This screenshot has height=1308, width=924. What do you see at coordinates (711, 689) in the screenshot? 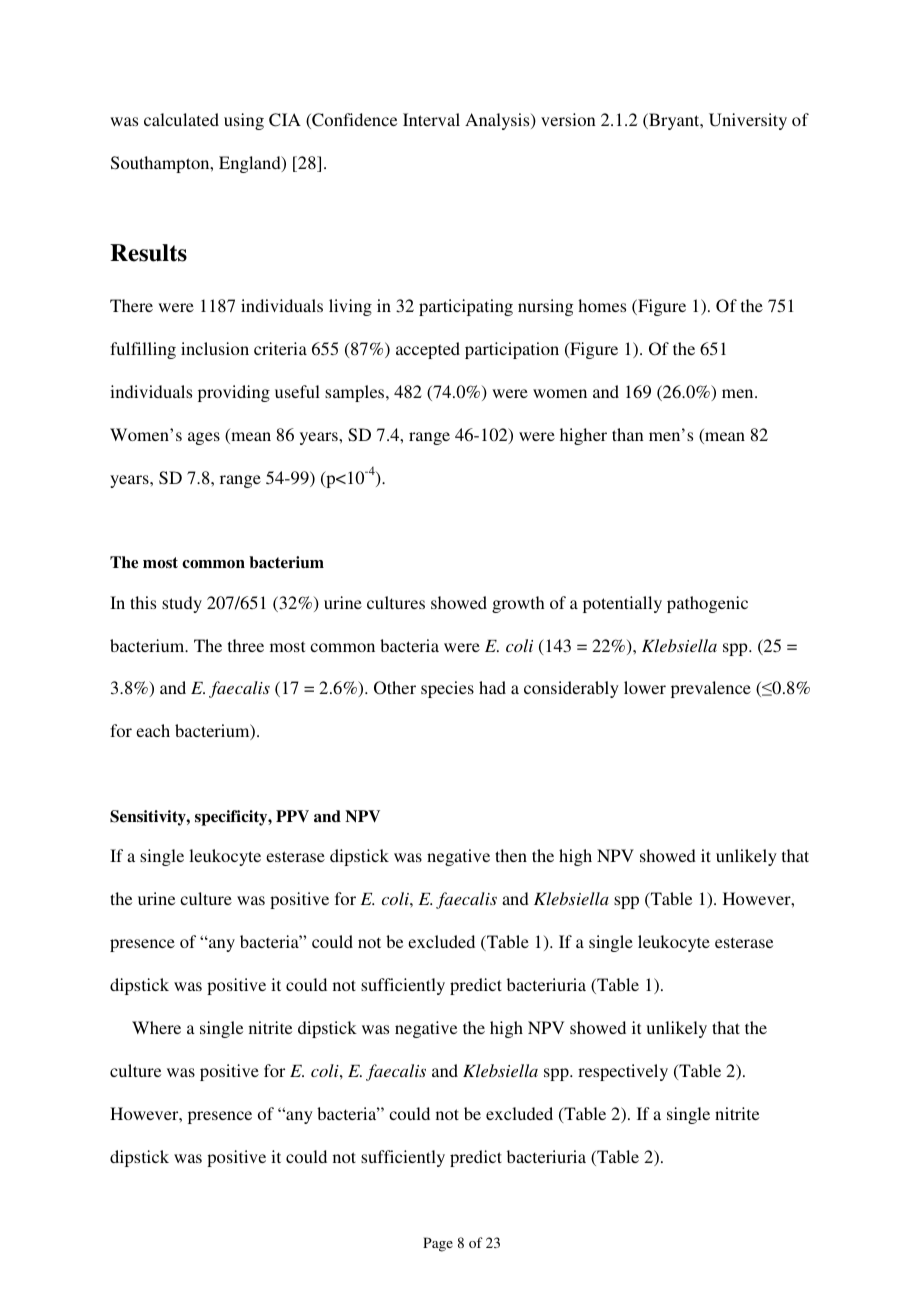
I see `prevalence` at bounding box center [711, 689].
